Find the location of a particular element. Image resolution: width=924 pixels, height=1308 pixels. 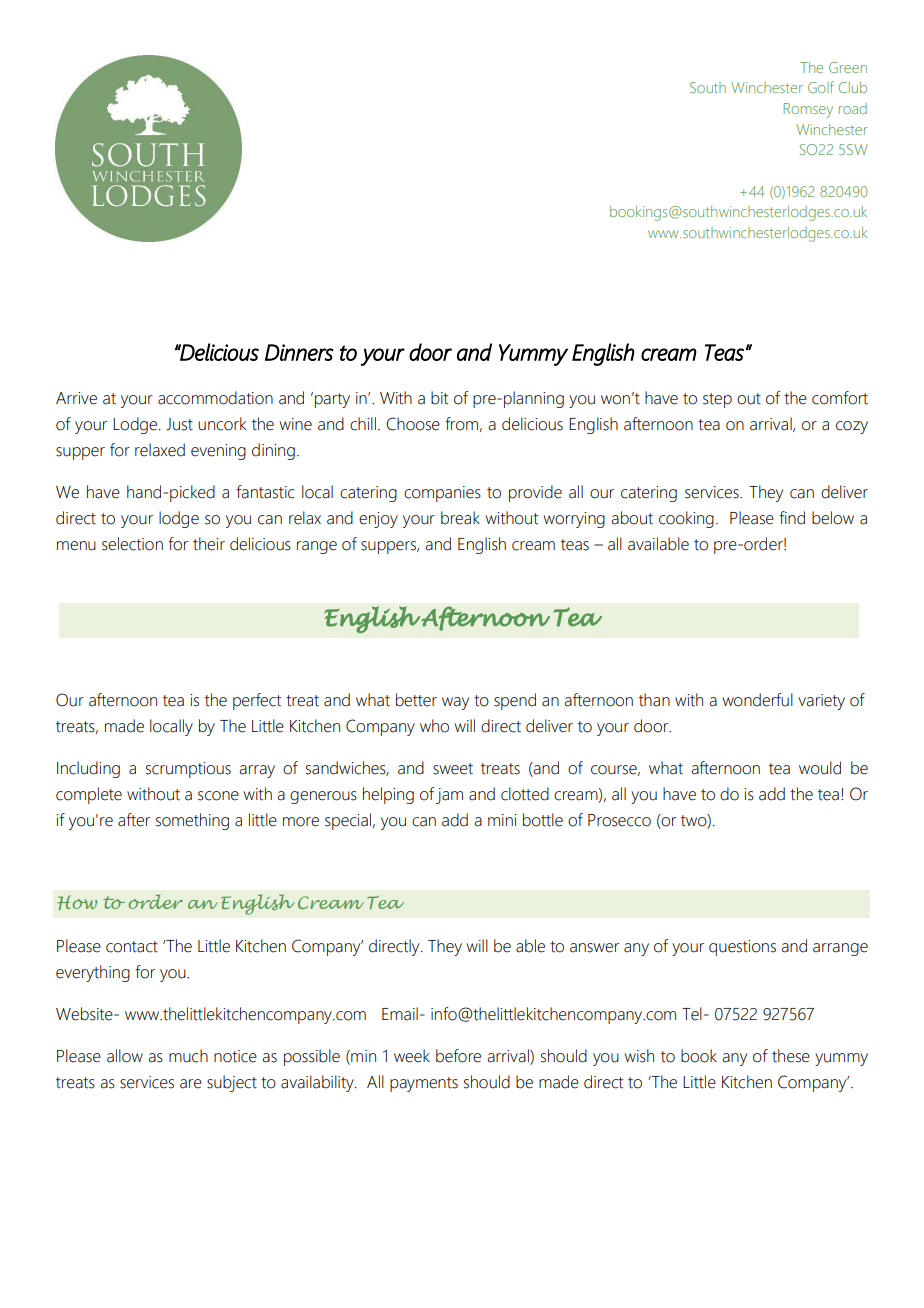

road is located at coordinates (853, 108).
